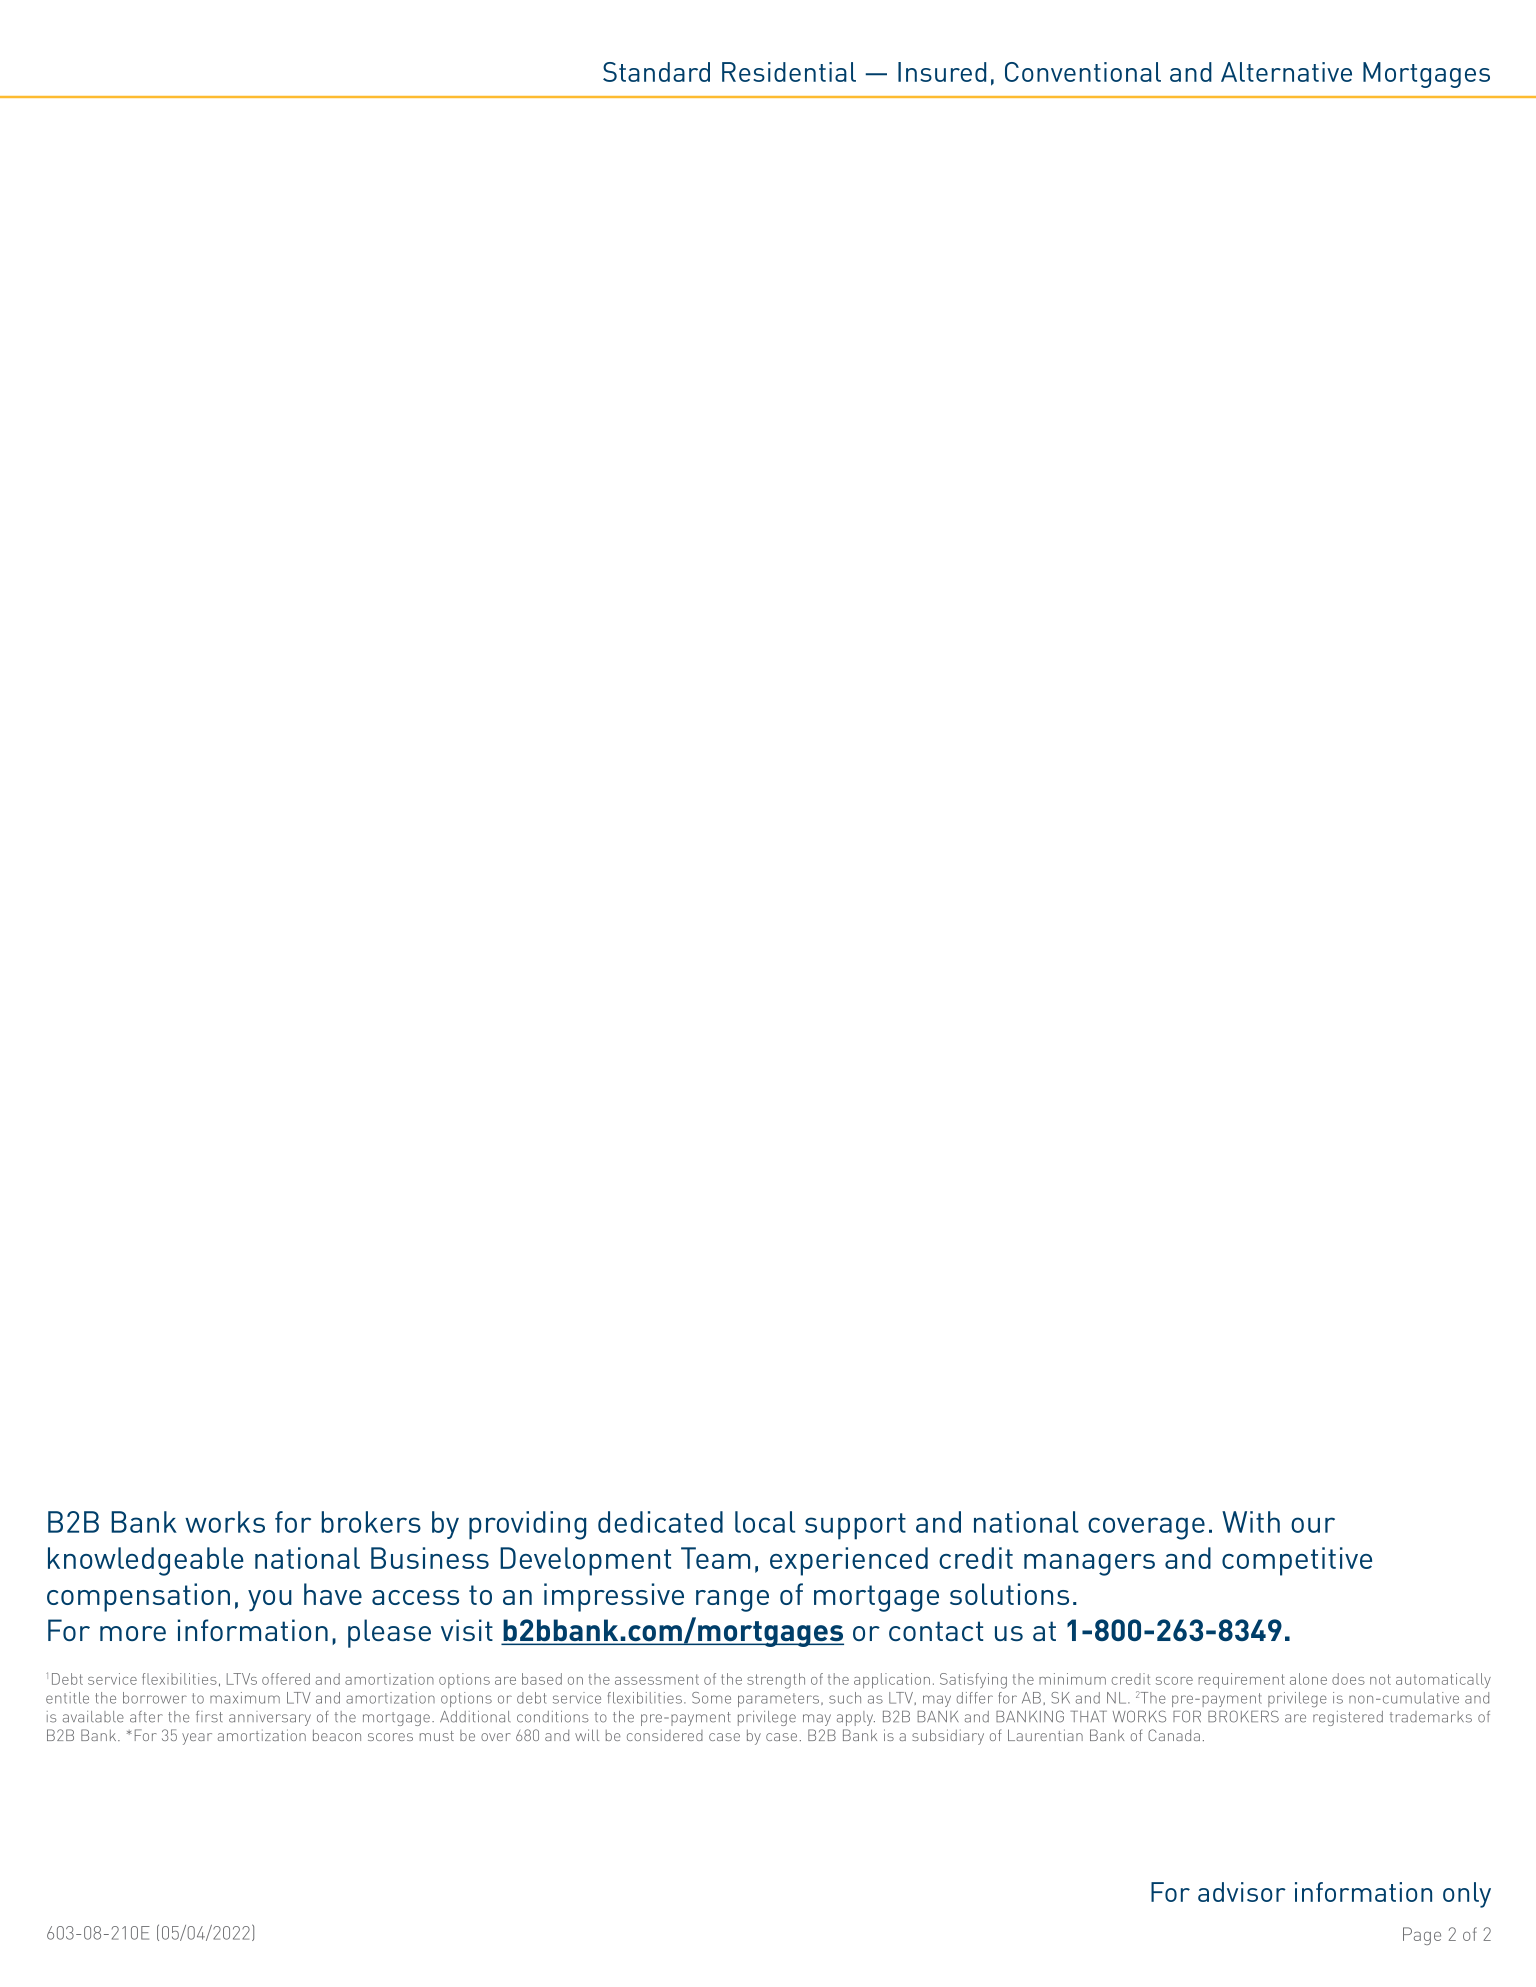 This page has height=1987, width=1536. Describe the element at coordinates (1313, 1525) in the page. I see `our` at that location.
